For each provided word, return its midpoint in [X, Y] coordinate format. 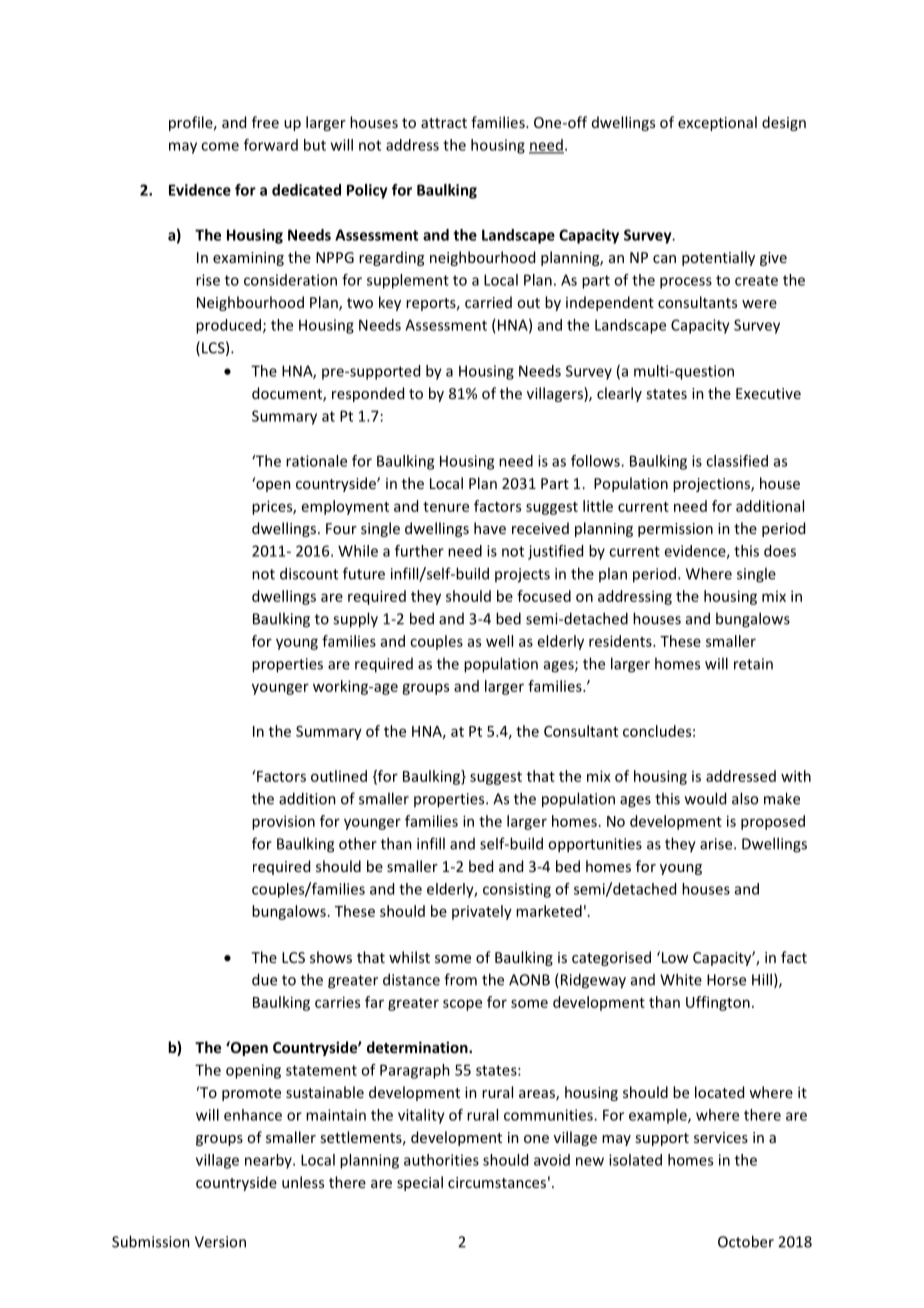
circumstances [497, 1182]
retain [753, 664]
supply [355, 620]
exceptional [717, 123]
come [220, 146]
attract [444, 123]
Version [220, 1242]
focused [544, 596]
